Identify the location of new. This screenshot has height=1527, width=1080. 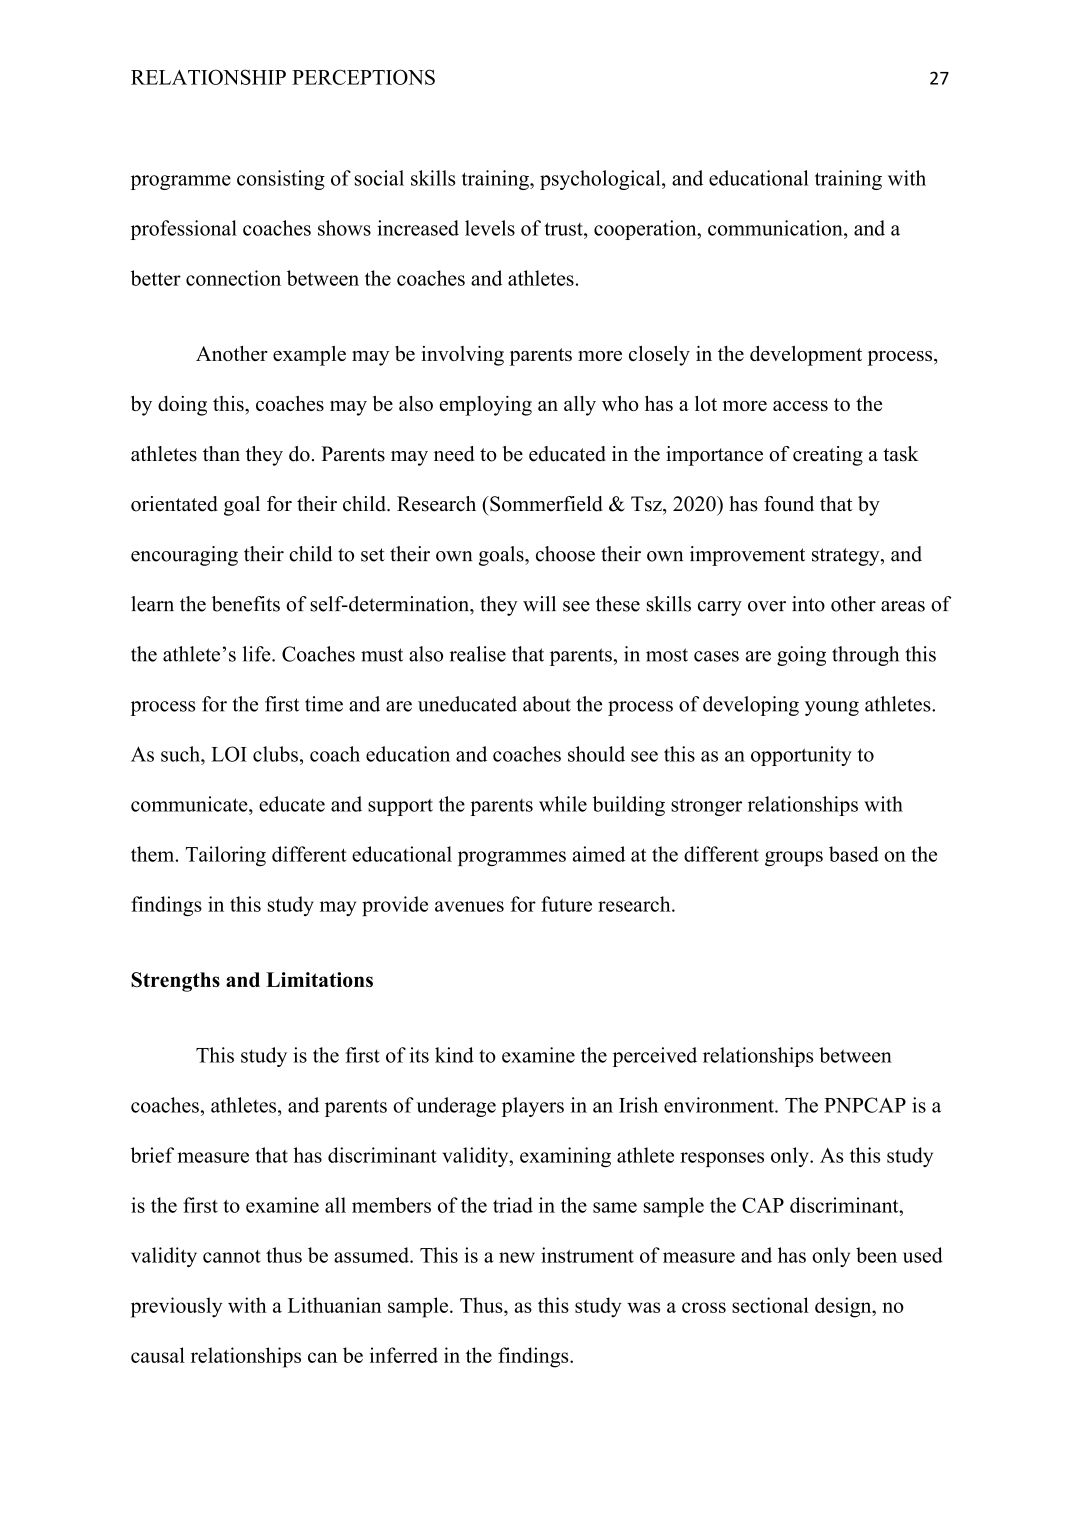
(517, 1257).
